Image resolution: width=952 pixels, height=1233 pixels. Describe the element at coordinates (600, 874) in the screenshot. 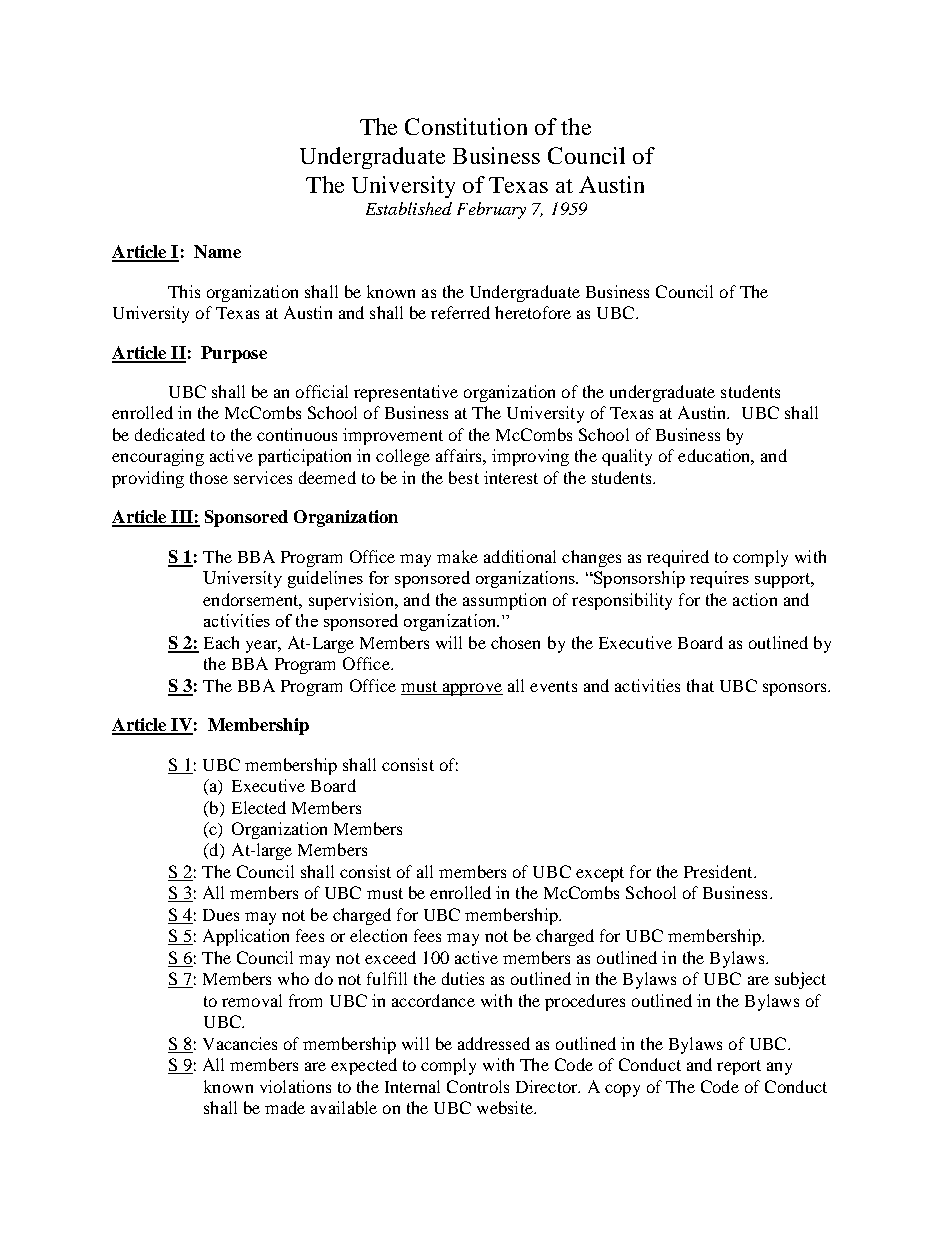

I see `except` at that location.
